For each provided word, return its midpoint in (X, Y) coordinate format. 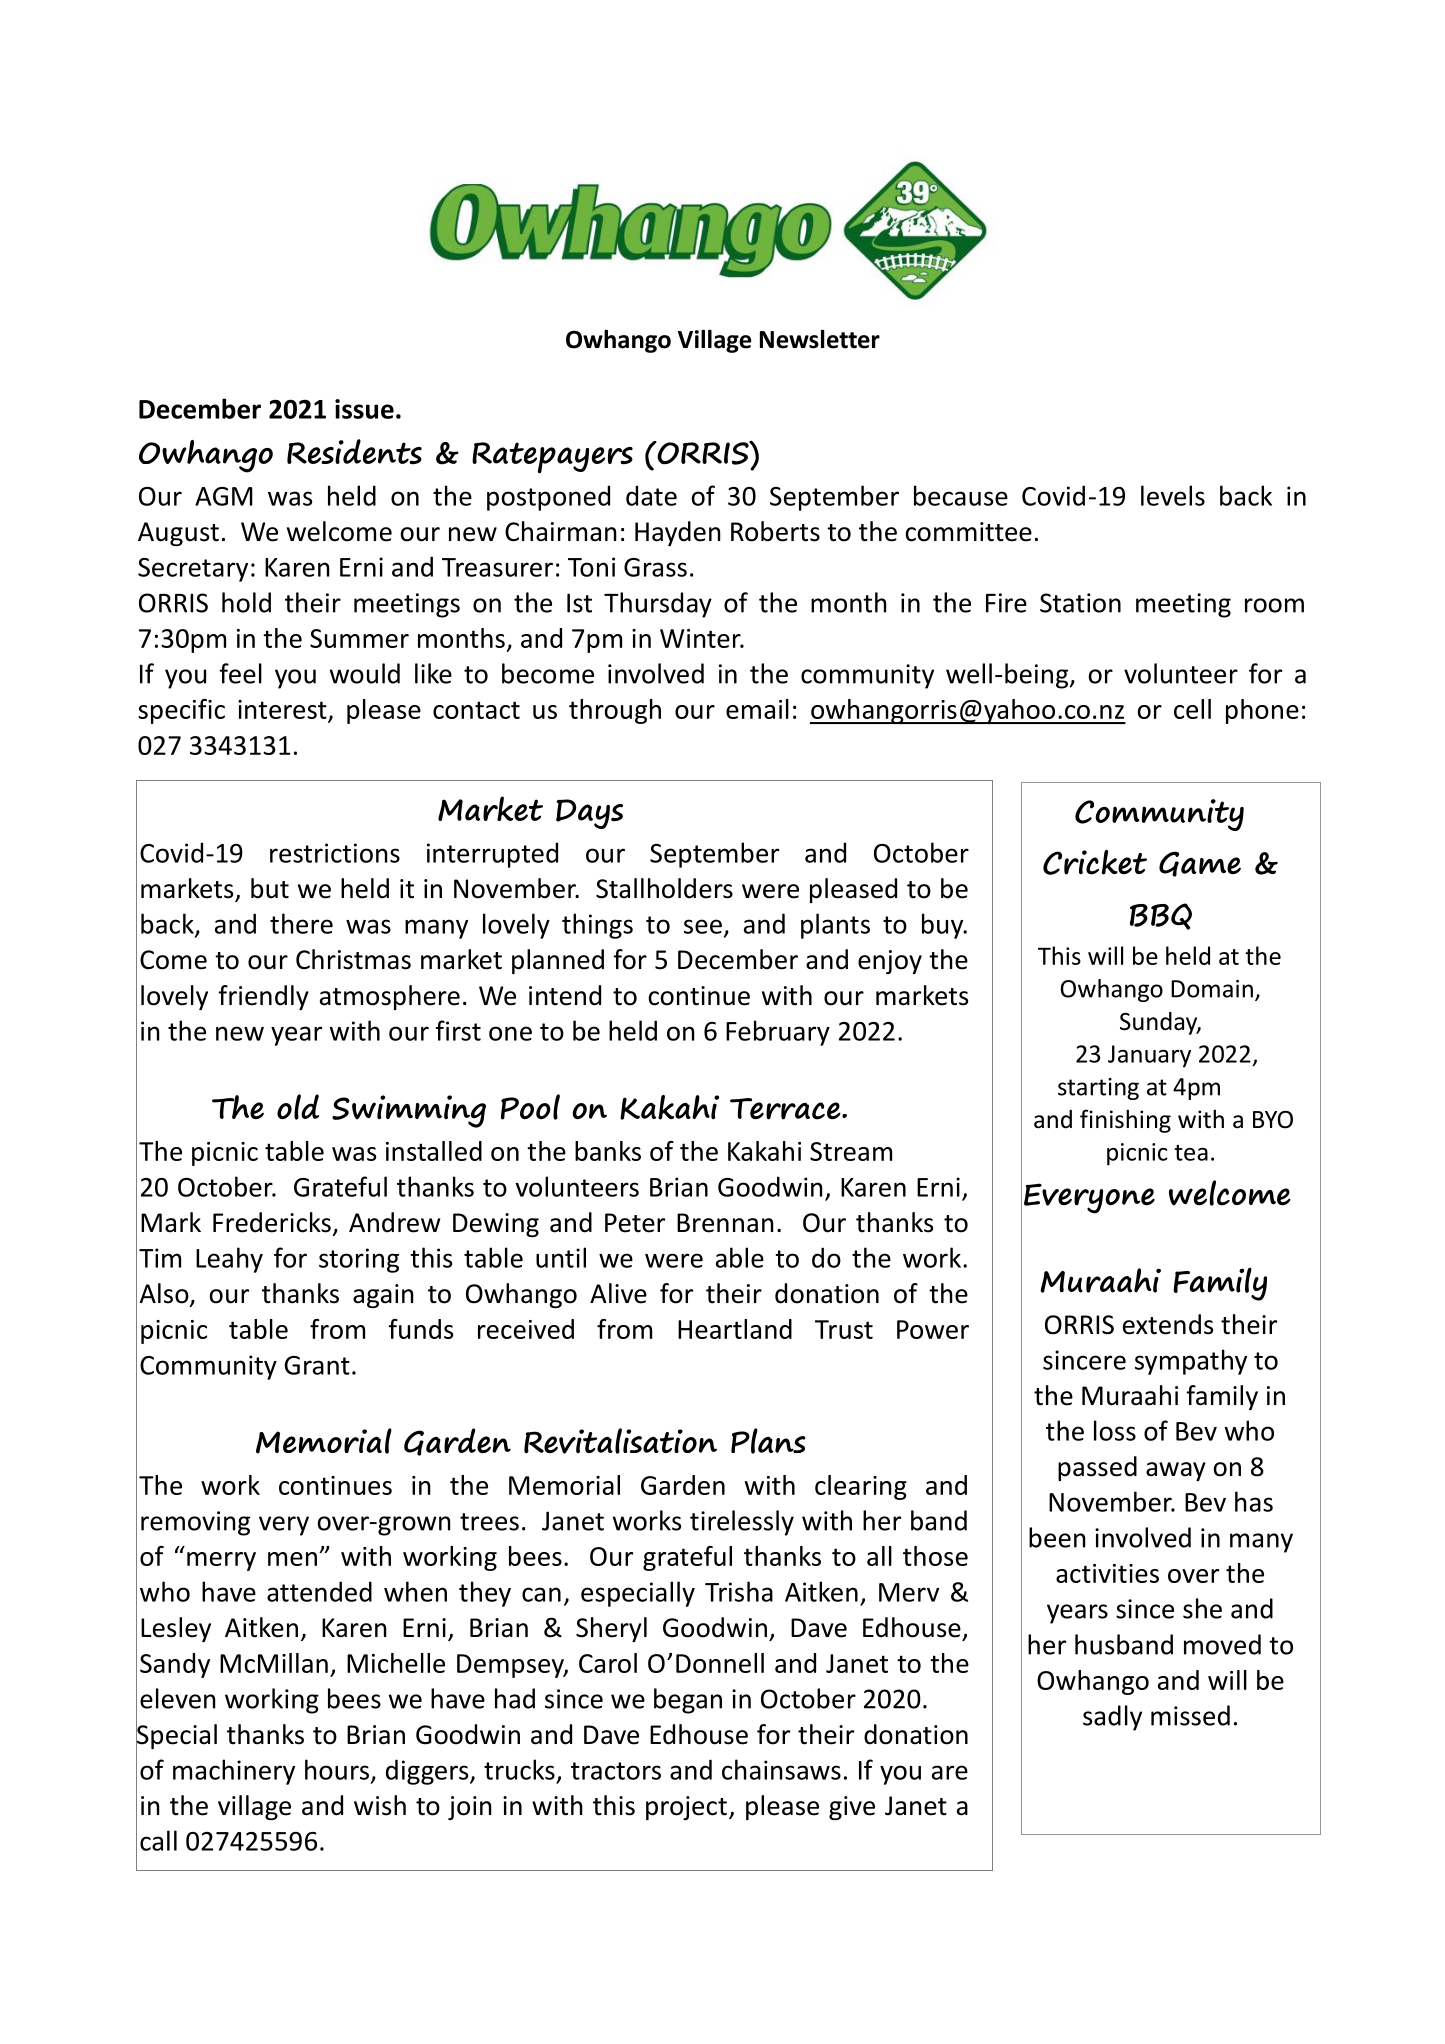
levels (1173, 495)
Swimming (409, 1111)
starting (1098, 1089)
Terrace (786, 1109)
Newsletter (820, 339)
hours (337, 1769)
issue (364, 409)
